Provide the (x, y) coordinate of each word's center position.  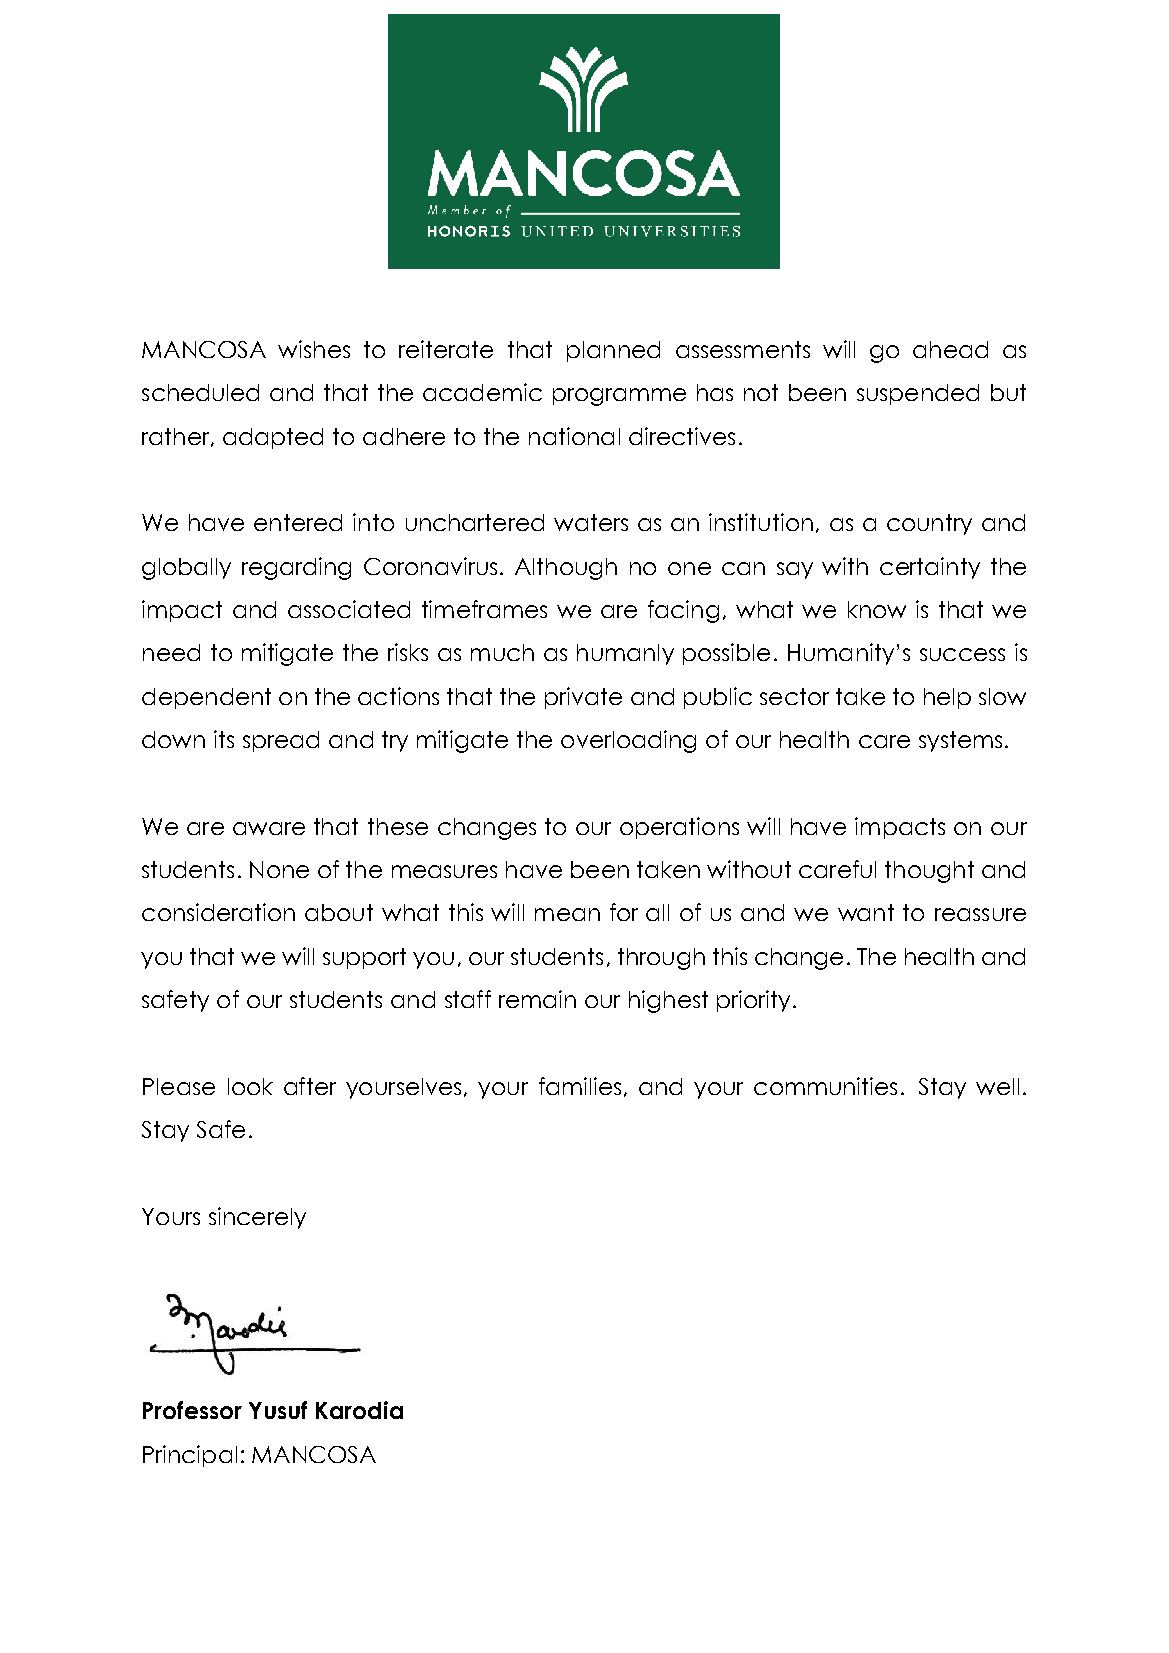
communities (825, 1086)
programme (619, 397)
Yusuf (278, 1410)
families (580, 1086)
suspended (918, 394)
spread (281, 741)
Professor (192, 1410)
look (250, 1086)
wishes (314, 349)
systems (960, 741)
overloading (628, 741)
